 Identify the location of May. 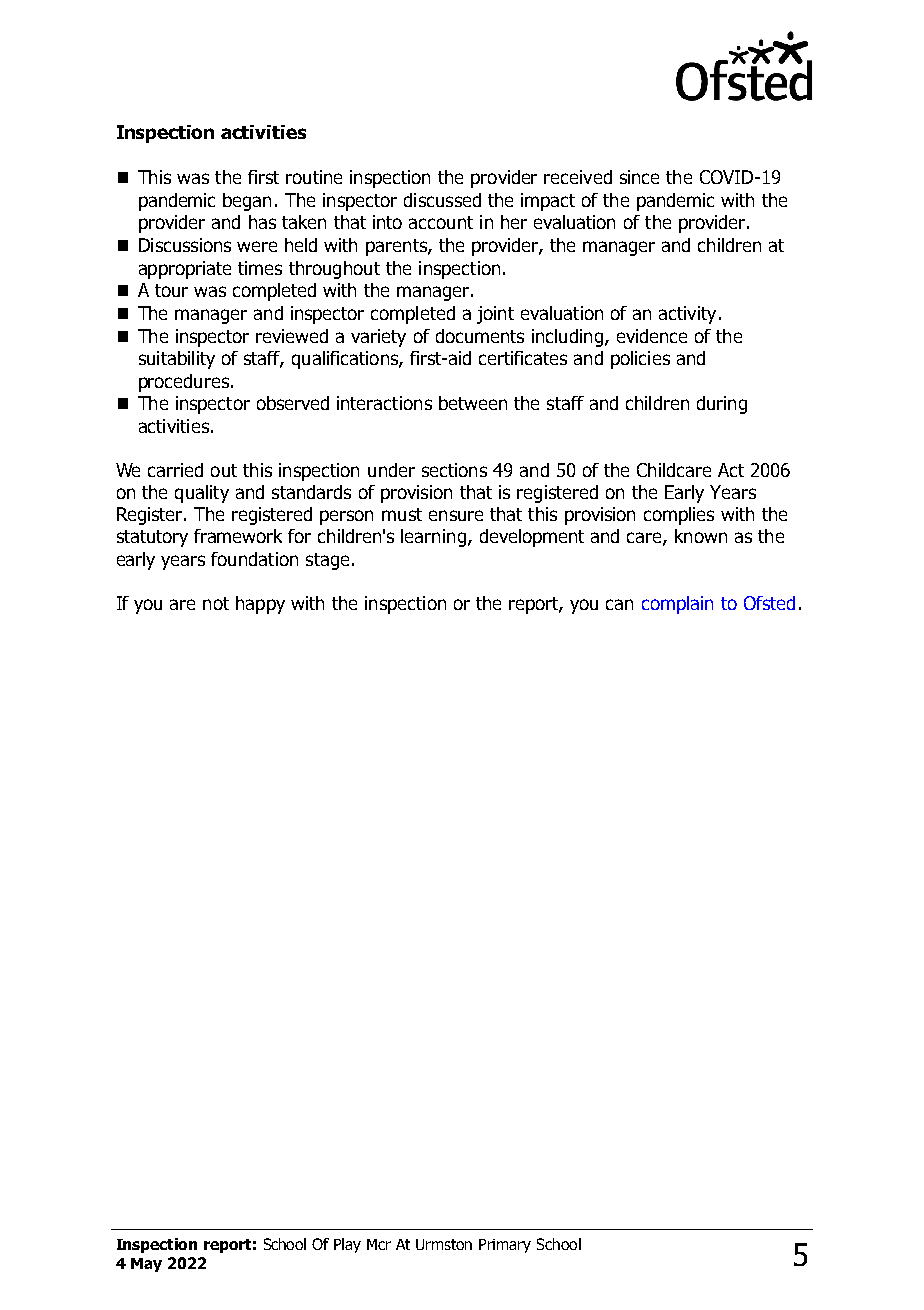
(146, 1265).
